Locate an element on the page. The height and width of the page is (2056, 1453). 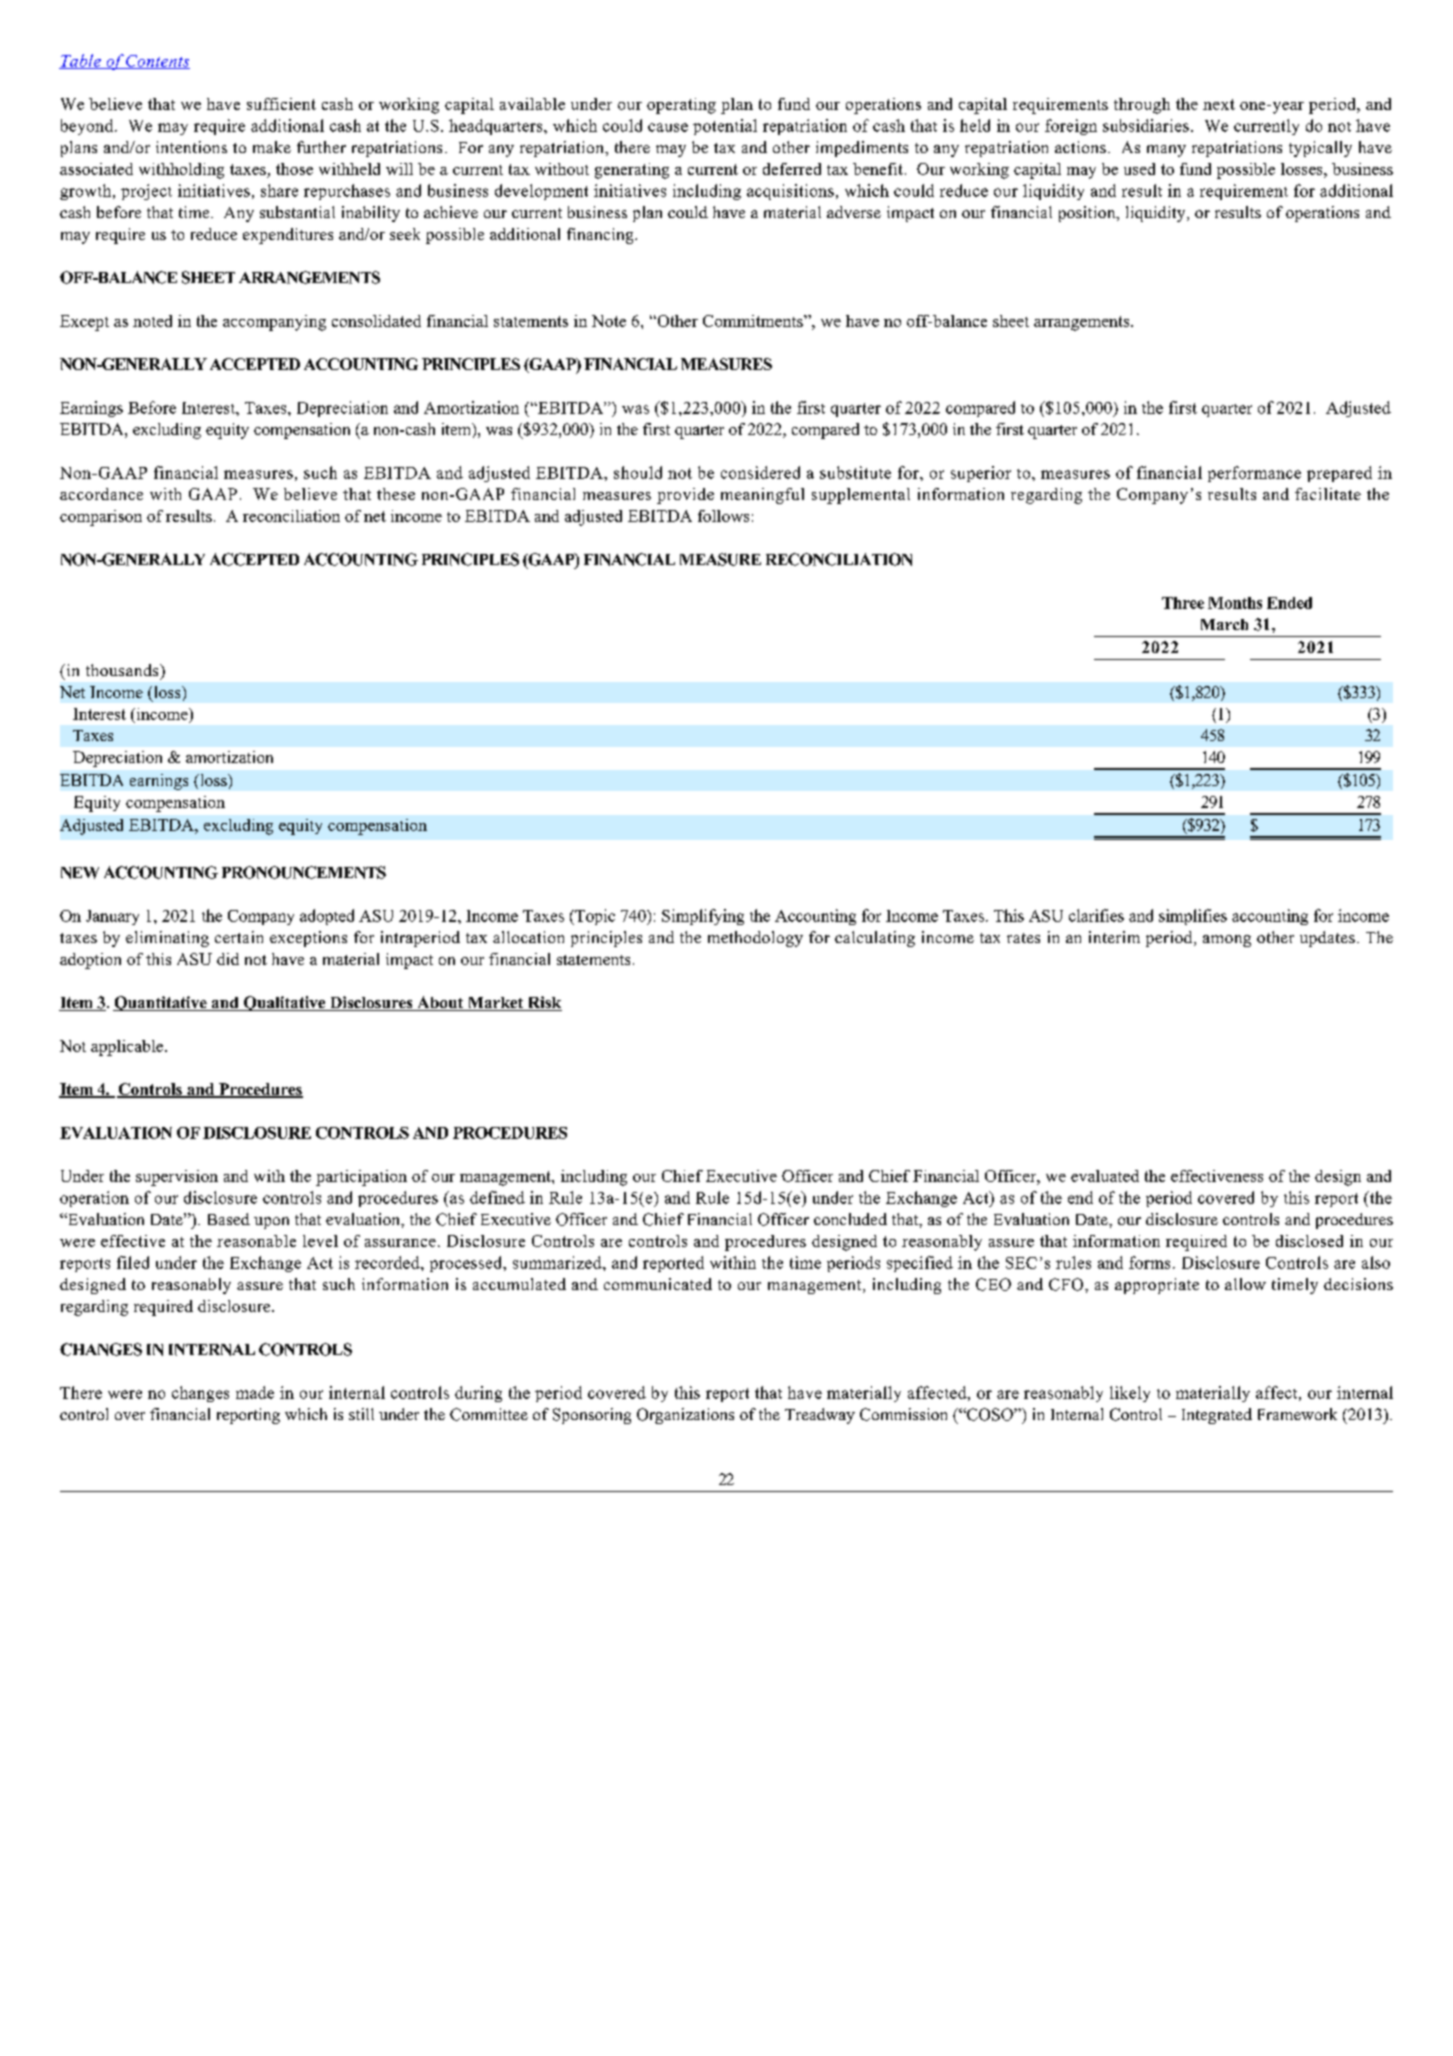
made is located at coordinates (255, 1392).
